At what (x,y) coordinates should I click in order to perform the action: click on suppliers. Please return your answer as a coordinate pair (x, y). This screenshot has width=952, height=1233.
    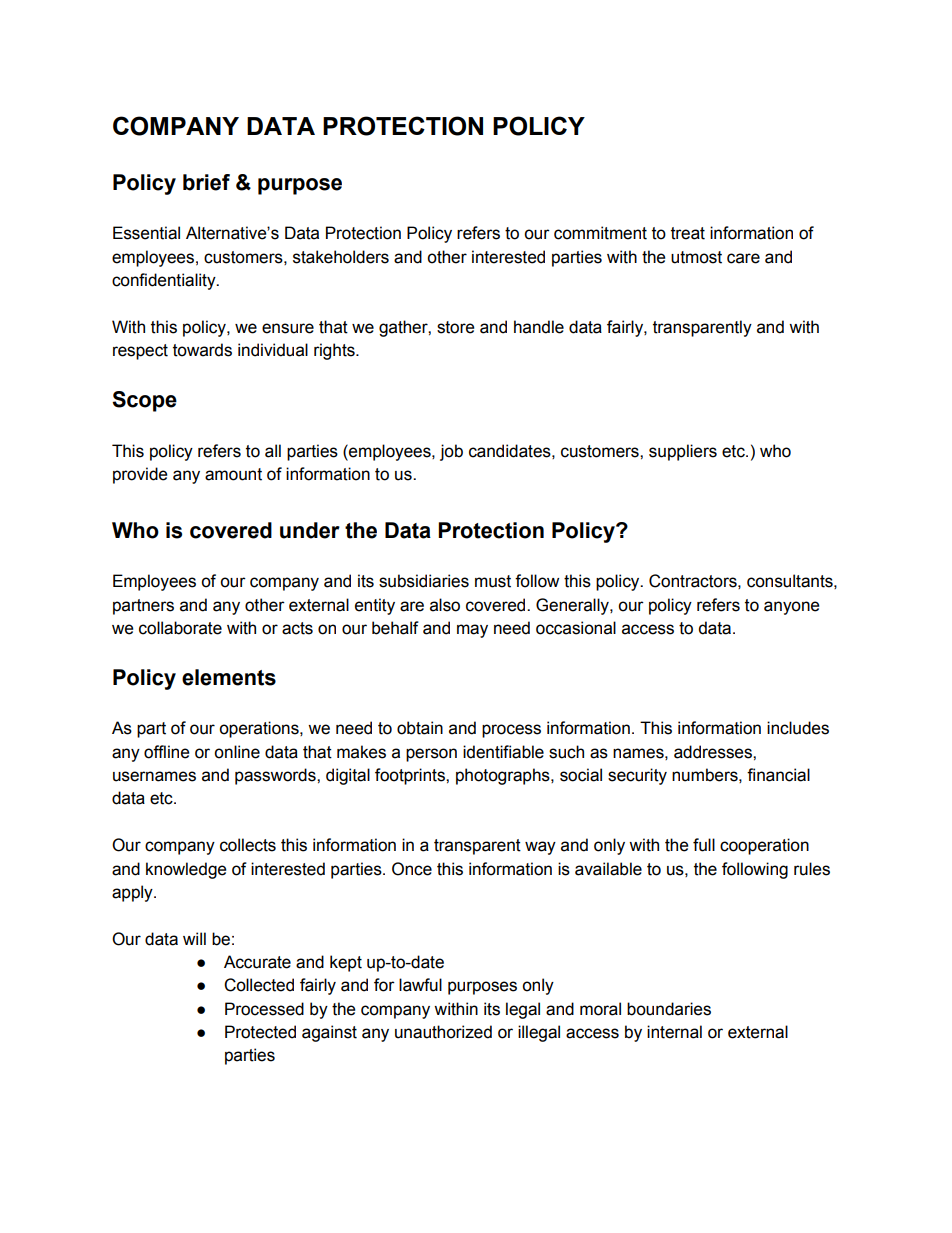
    Looking at the image, I should click on (683, 452).
